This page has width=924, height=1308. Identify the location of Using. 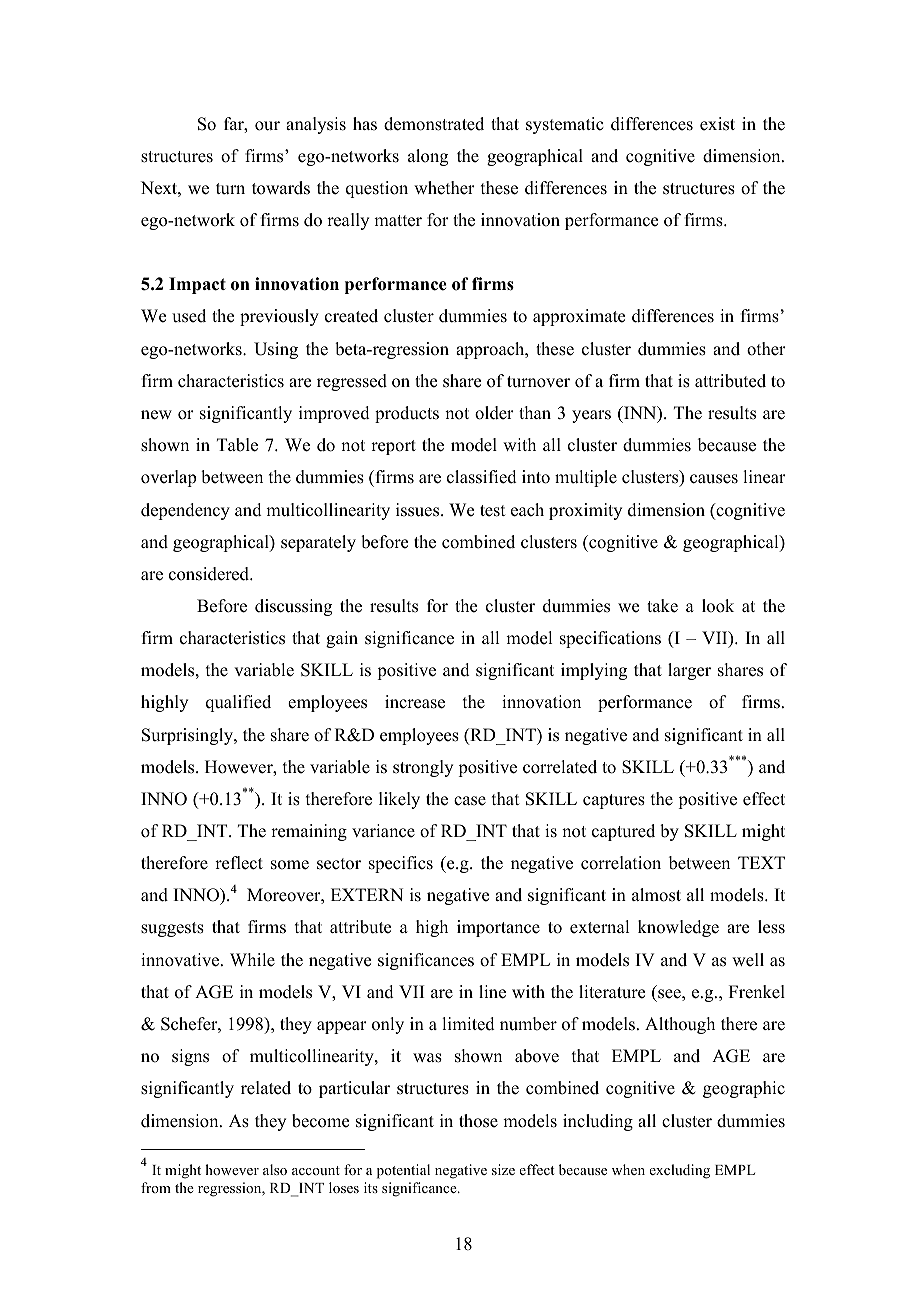
(276, 350).
